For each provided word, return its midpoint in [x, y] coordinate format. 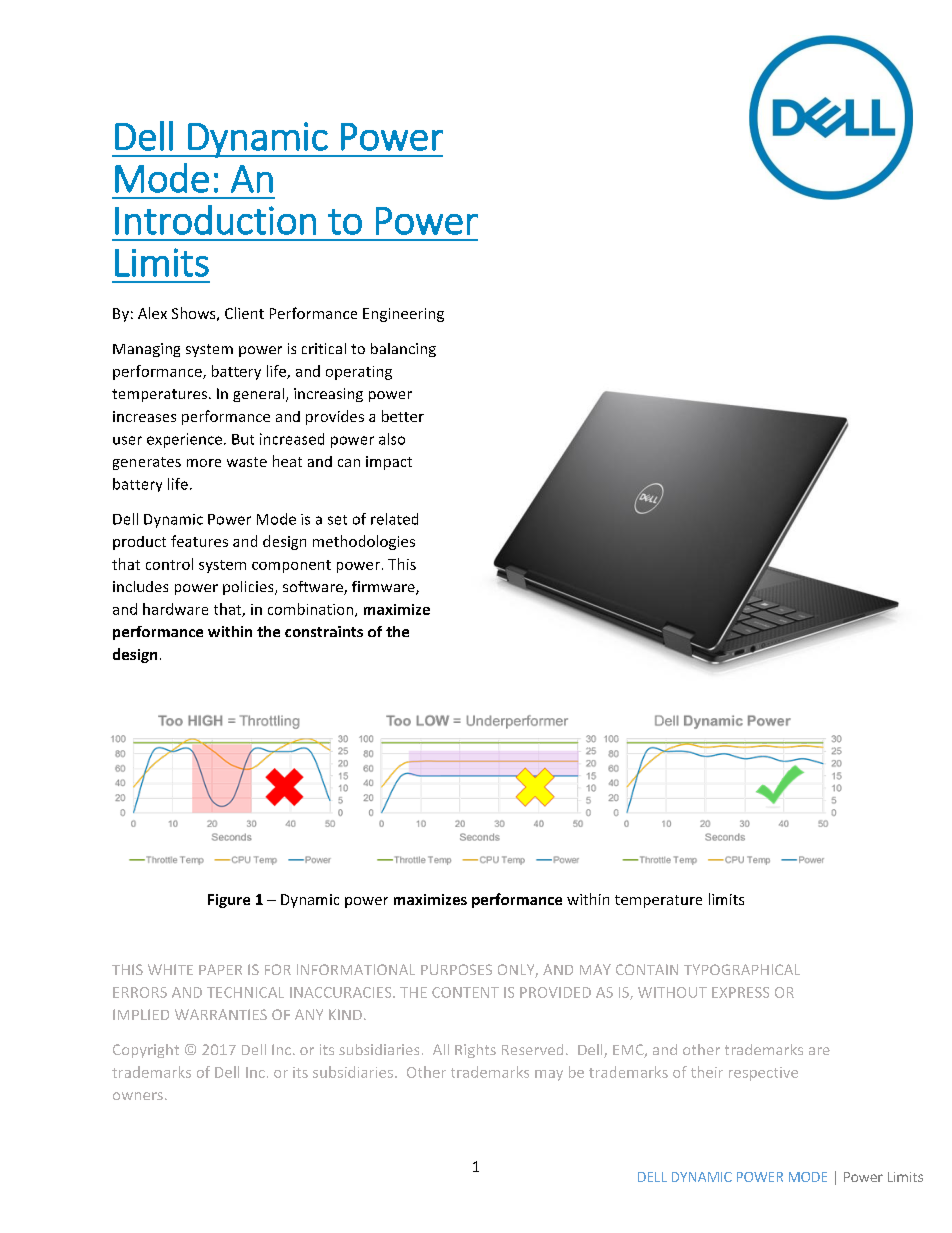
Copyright [146, 1051]
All [441, 1049]
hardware [175, 609]
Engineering [403, 315]
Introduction [215, 220]
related [394, 519]
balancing [403, 350]
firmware [384, 588]
